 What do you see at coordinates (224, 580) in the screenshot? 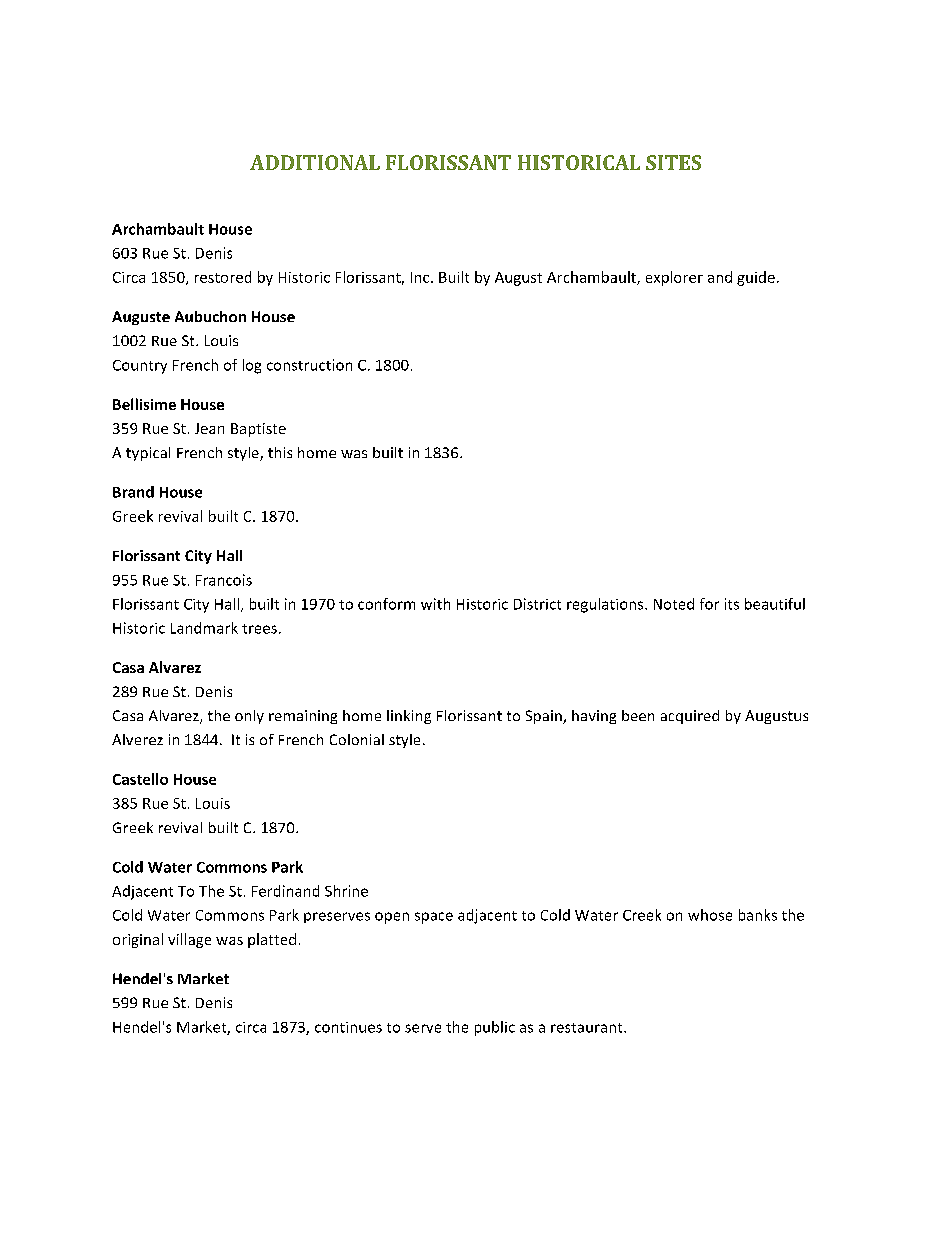
I see `Francois` at bounding box center [224, 580].
